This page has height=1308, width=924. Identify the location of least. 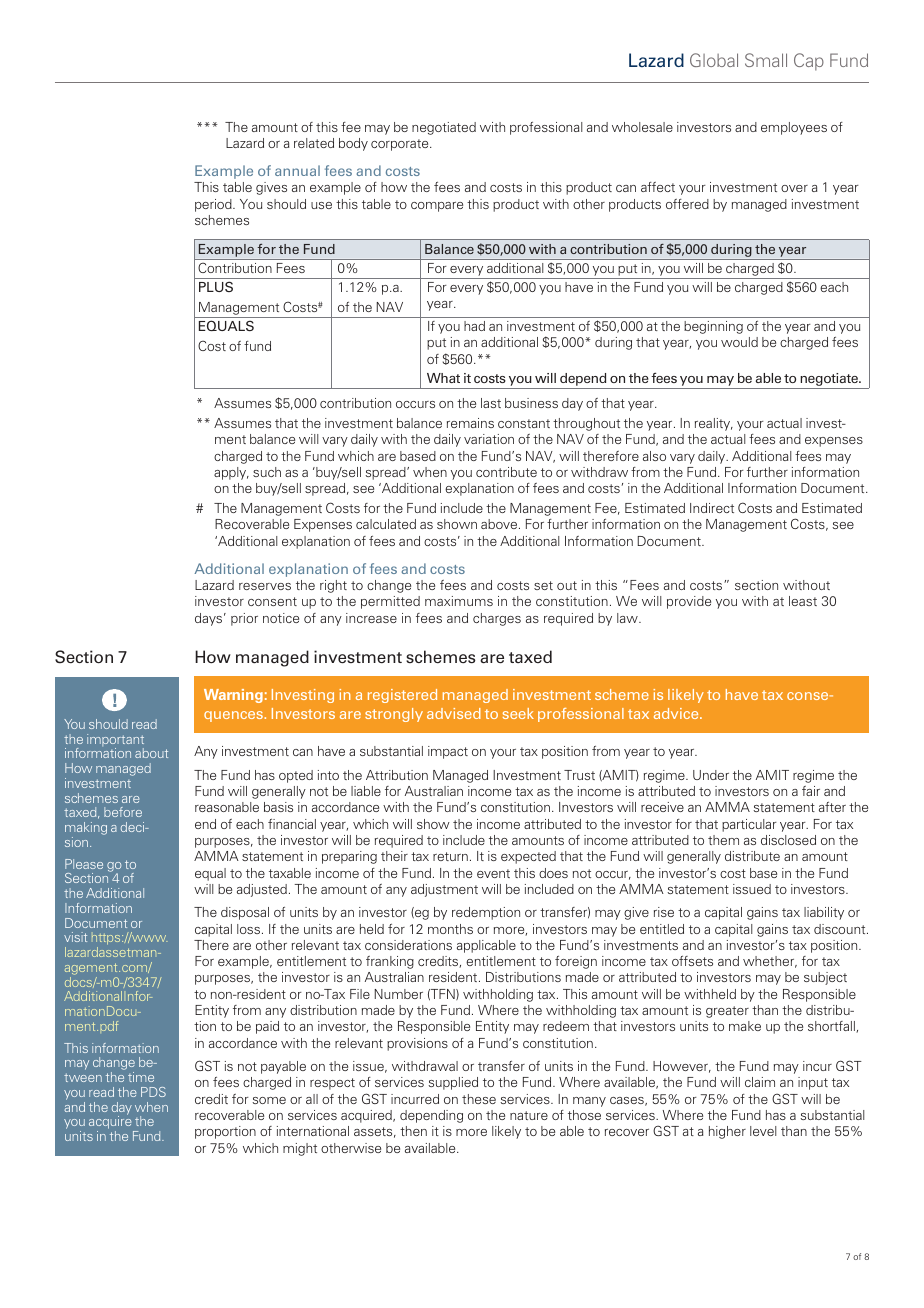
(803, 601).
